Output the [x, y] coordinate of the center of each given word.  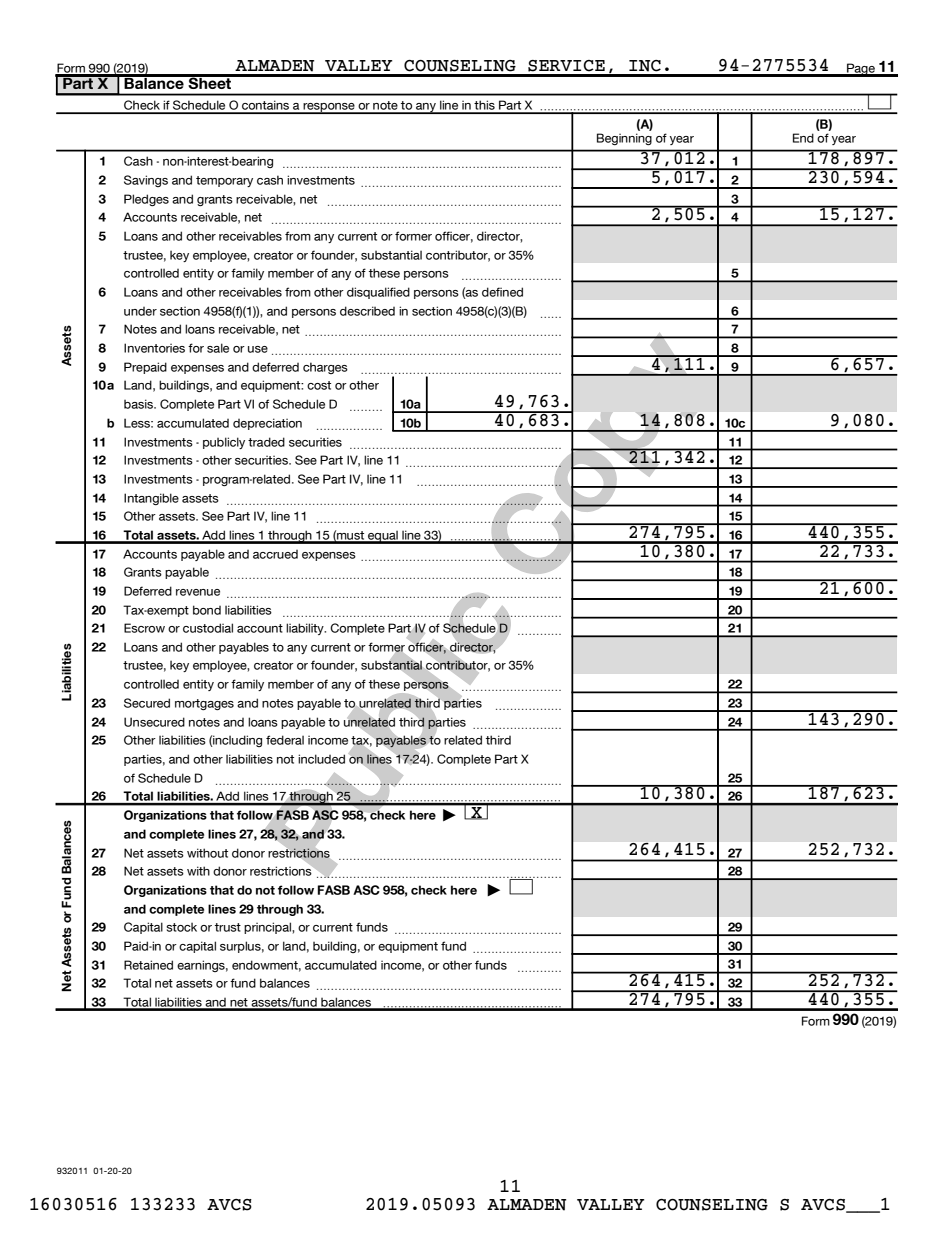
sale [218, 348]
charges [325, 368]
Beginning [624, 139]
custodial [208, 628]
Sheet [210, 82]
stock [181, 927]
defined [502, 292]
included [321, 759]
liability [306, 629]
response [329, 108]
